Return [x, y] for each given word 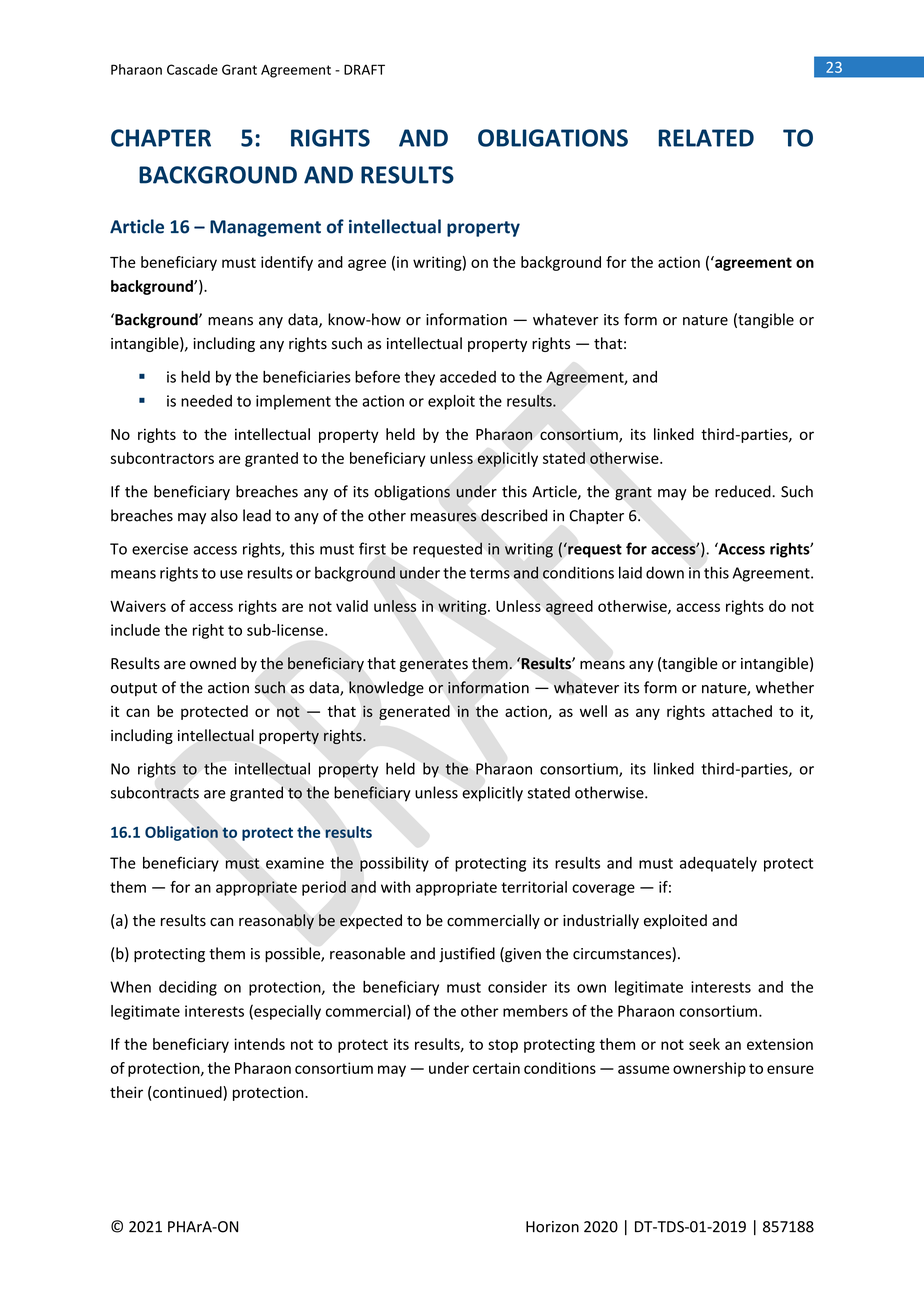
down [665, 572]
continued [188, 1092]
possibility [394, 864]
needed [206, 401]
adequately [718, 864]
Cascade [192, 69]
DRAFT [364, 69]
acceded [468, 377]
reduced [744, 491]
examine [295, 863]
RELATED [706, 138]
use [231, 574]
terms [490, 573]
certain [496, 1068]
